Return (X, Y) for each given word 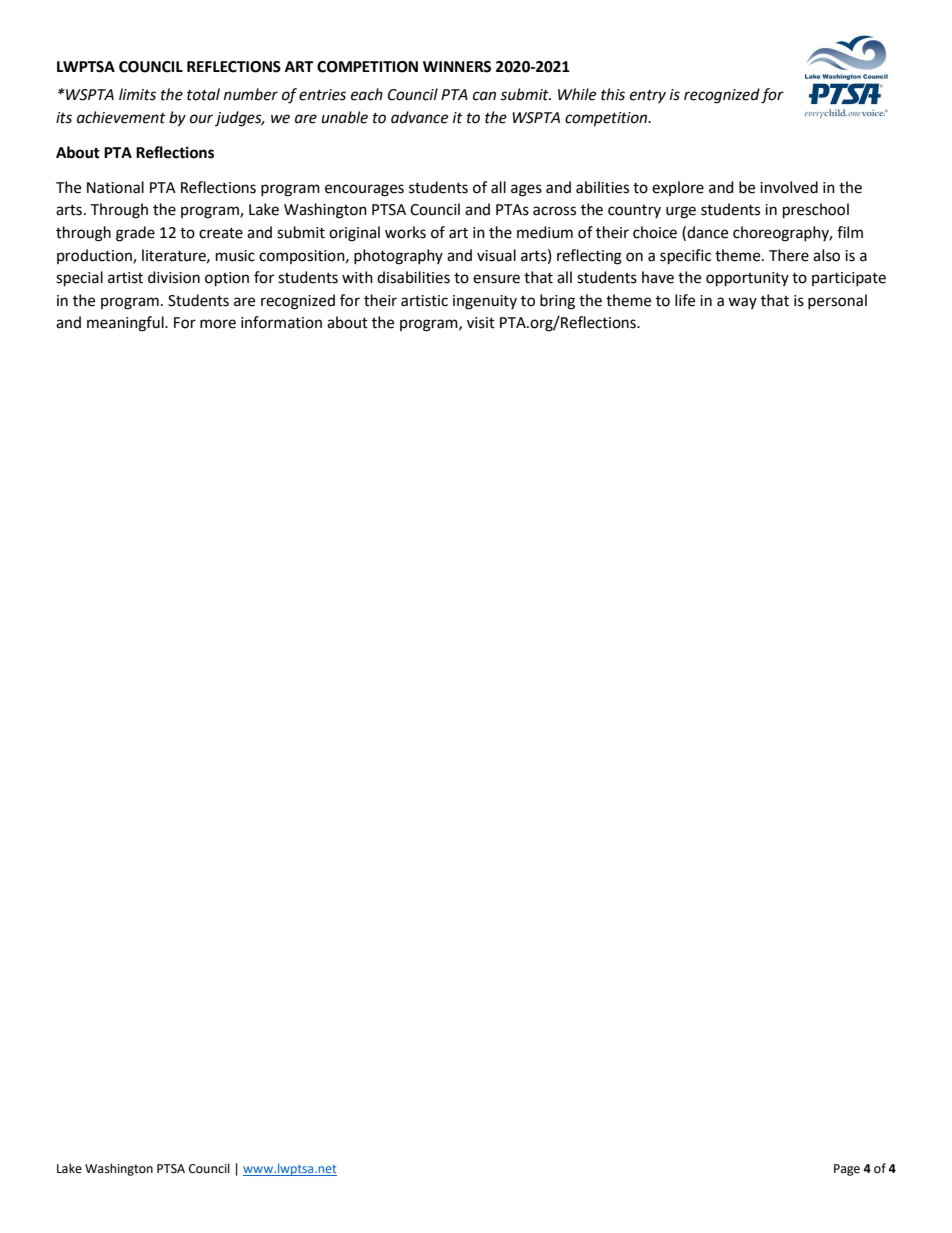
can (484, 96)
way (742, 303)
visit (481, 323)
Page (847, 1170)
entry (648, 96)
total (203, 94)
